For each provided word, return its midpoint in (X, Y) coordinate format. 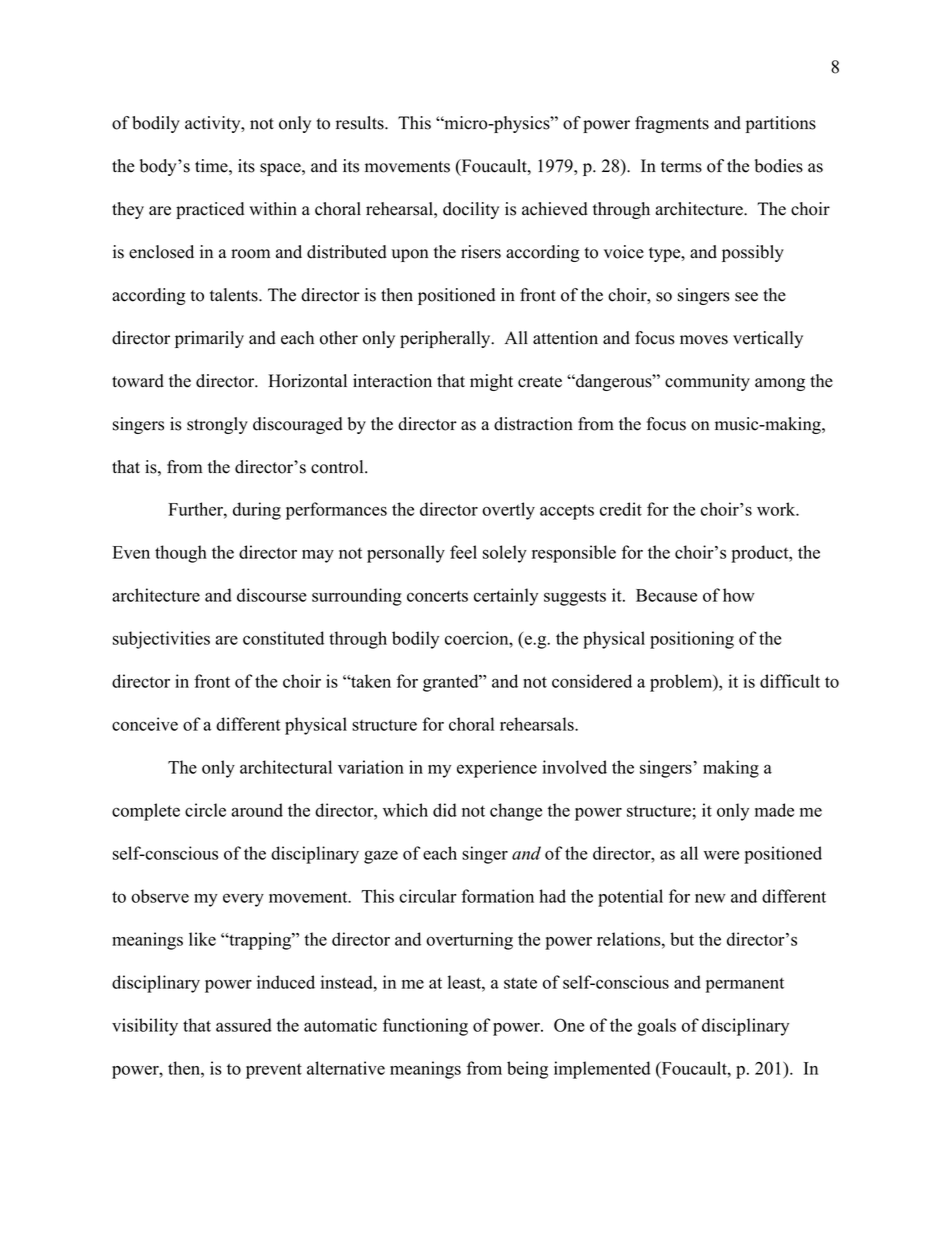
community (707, 382)
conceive (145, 724)
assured (244, 1025)
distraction (533, 424)
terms (681, 167)
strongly (217, 425)
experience (497, 769)
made (774, 810)
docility (471, 210)
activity (214, 124)
